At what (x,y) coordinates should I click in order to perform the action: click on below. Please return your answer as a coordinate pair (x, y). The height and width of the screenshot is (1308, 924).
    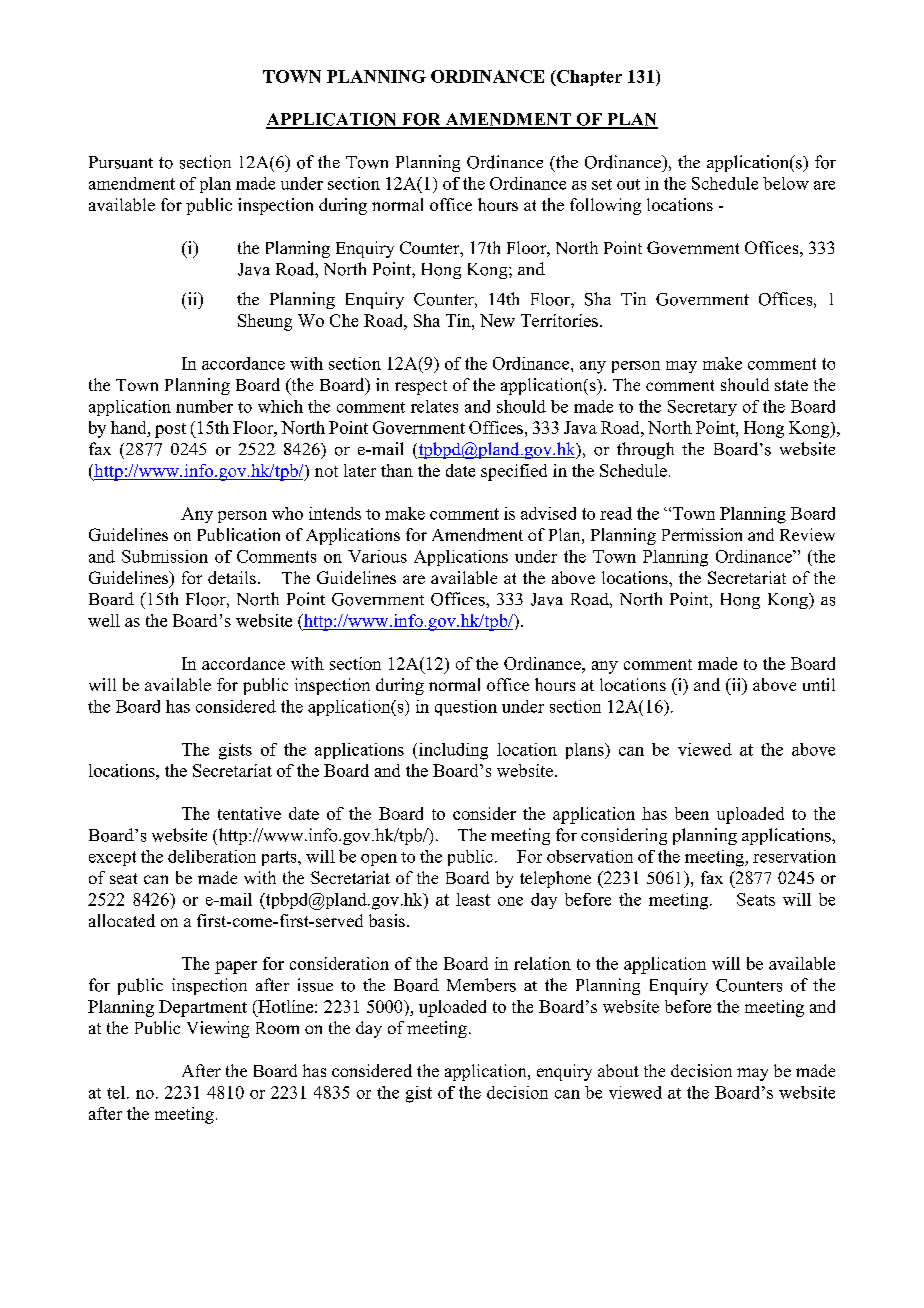
    Looking at the image, I should click on (786, 183).
